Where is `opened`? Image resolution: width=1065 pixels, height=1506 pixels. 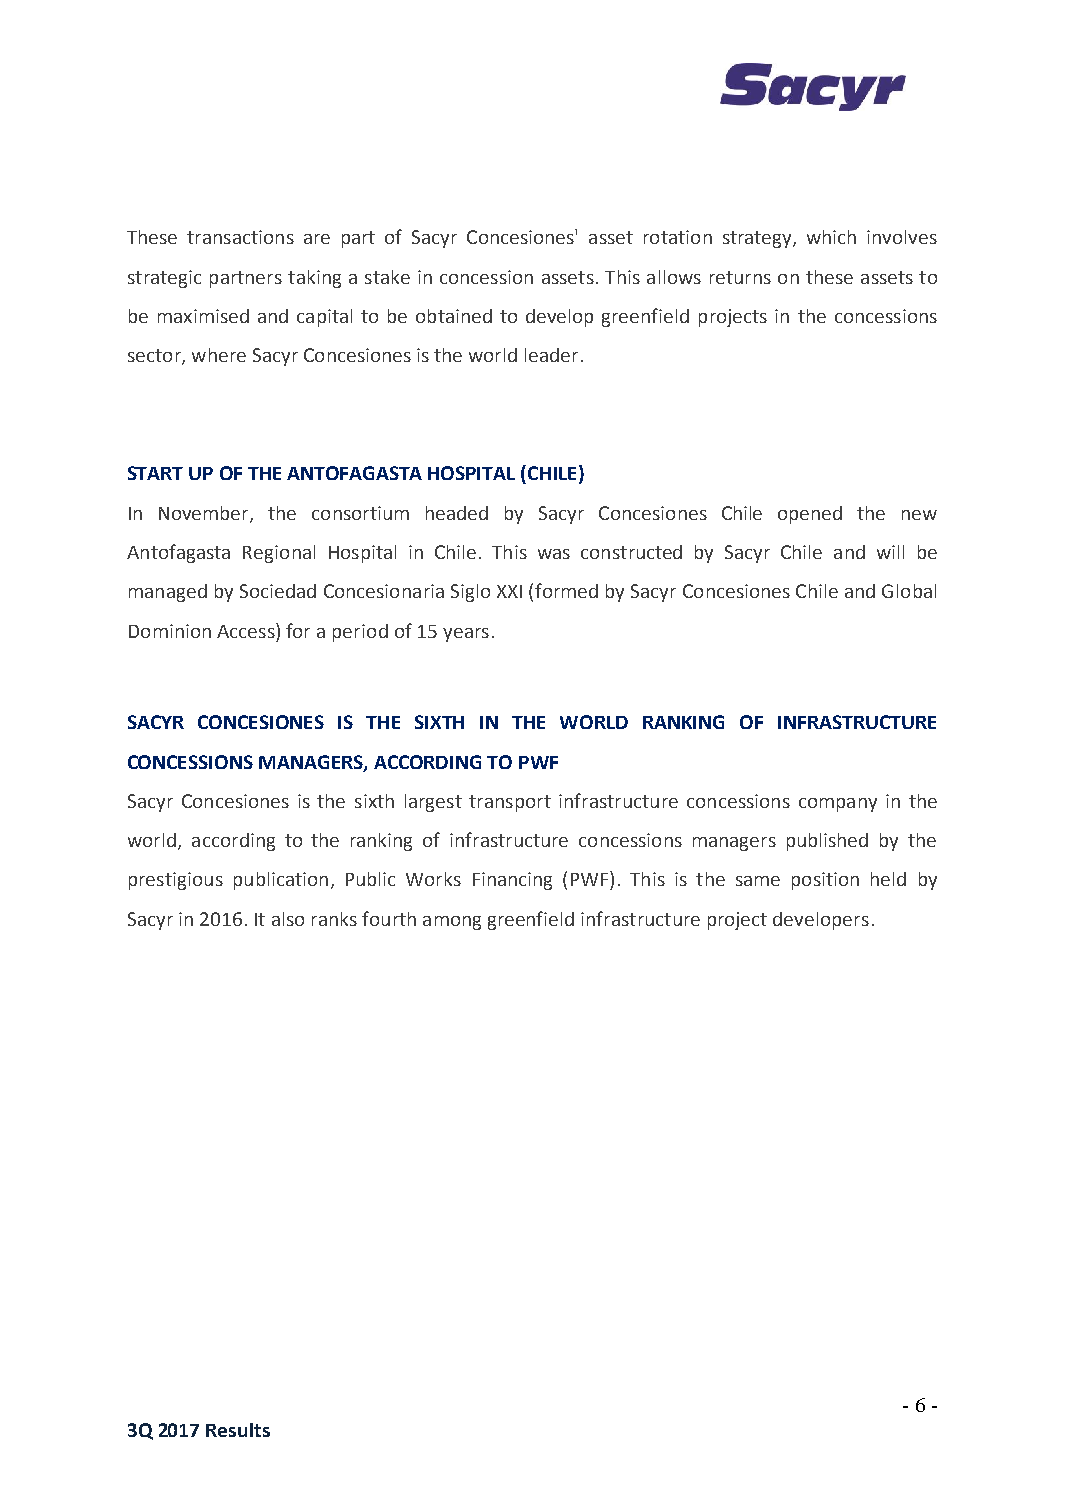 opened is located at coordinates (810, 515).
